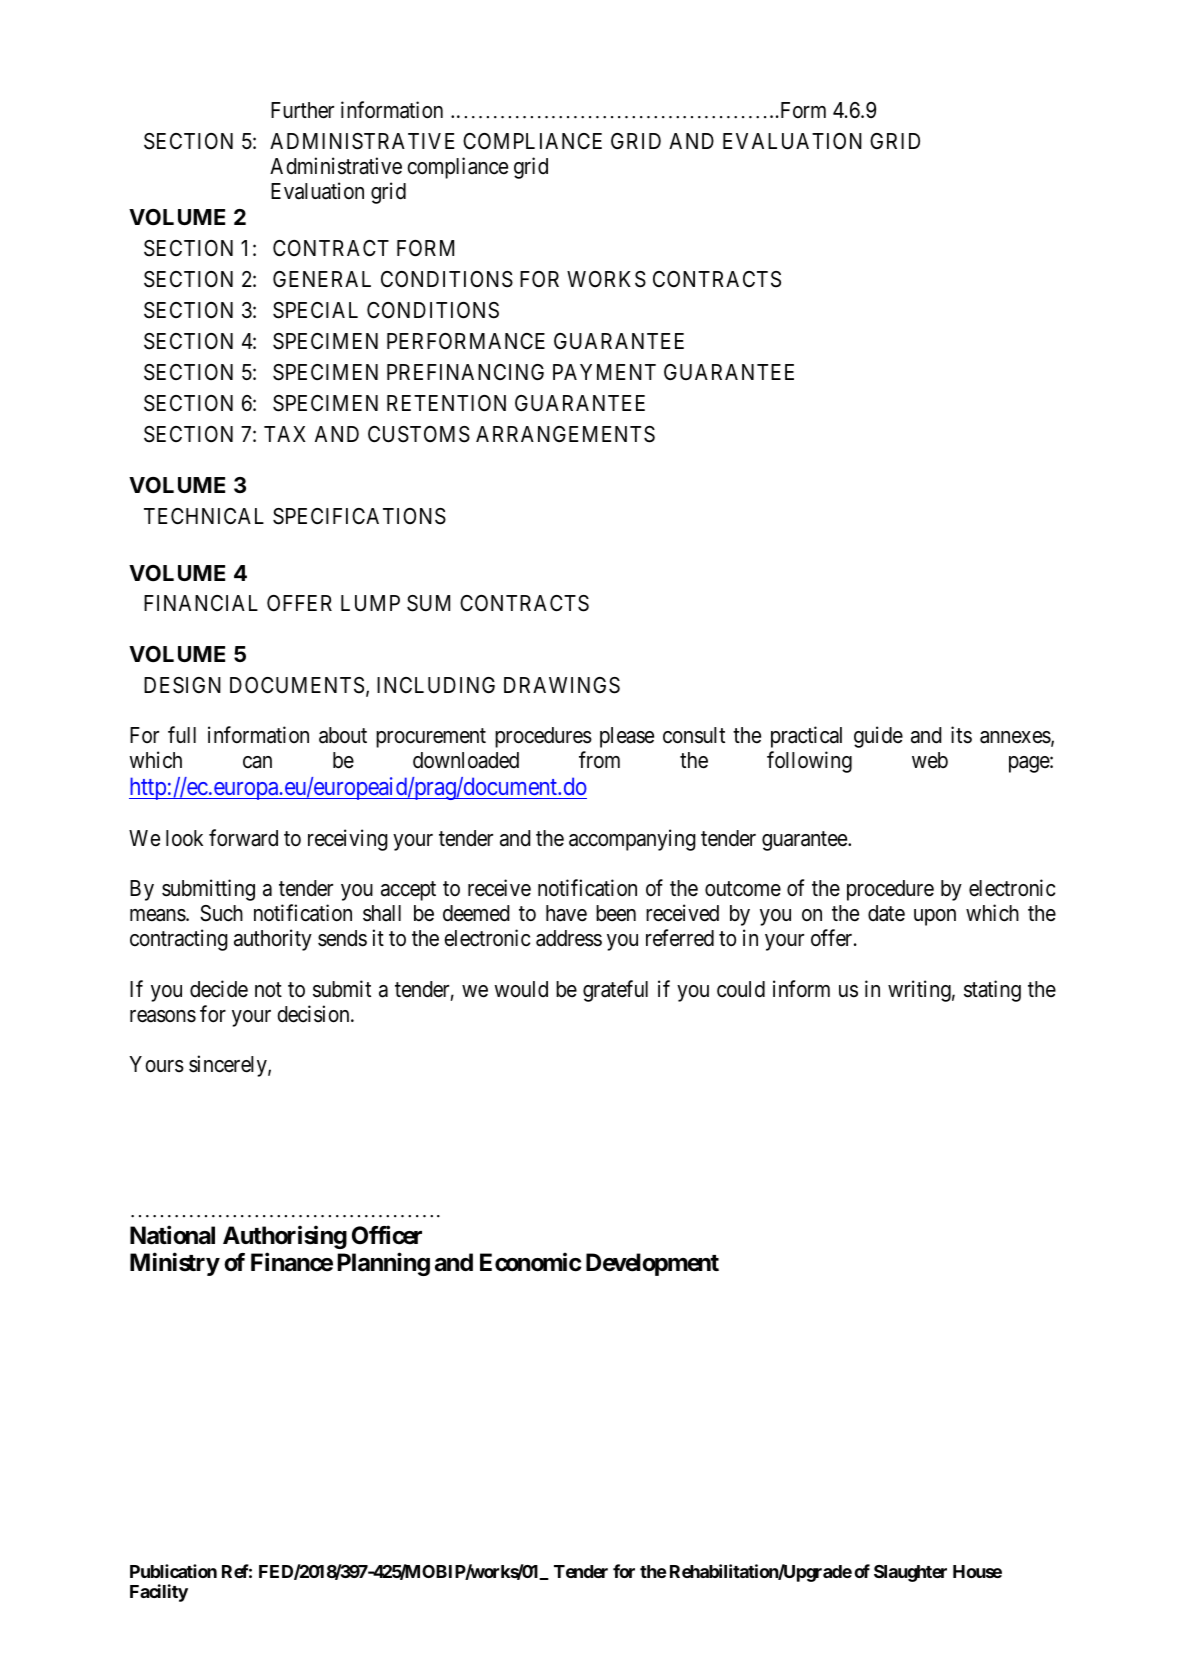 The image size is (1184, 1674). I want to click on ARRANGEMENTS, so click(565, 434).
